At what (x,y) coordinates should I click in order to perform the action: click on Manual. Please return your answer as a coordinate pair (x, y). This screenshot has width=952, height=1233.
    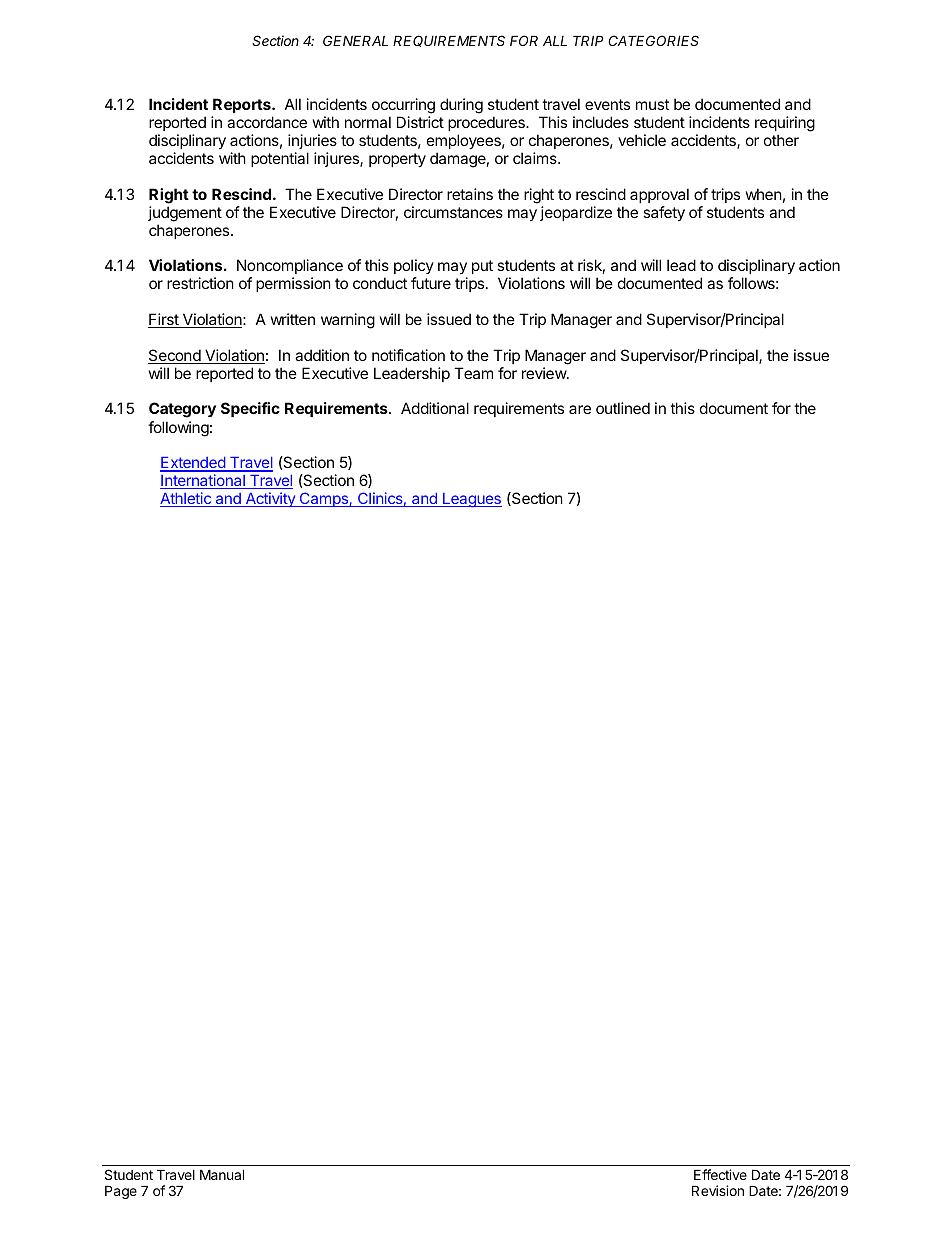
    Looking at the image, I should click on (222, 1174).
